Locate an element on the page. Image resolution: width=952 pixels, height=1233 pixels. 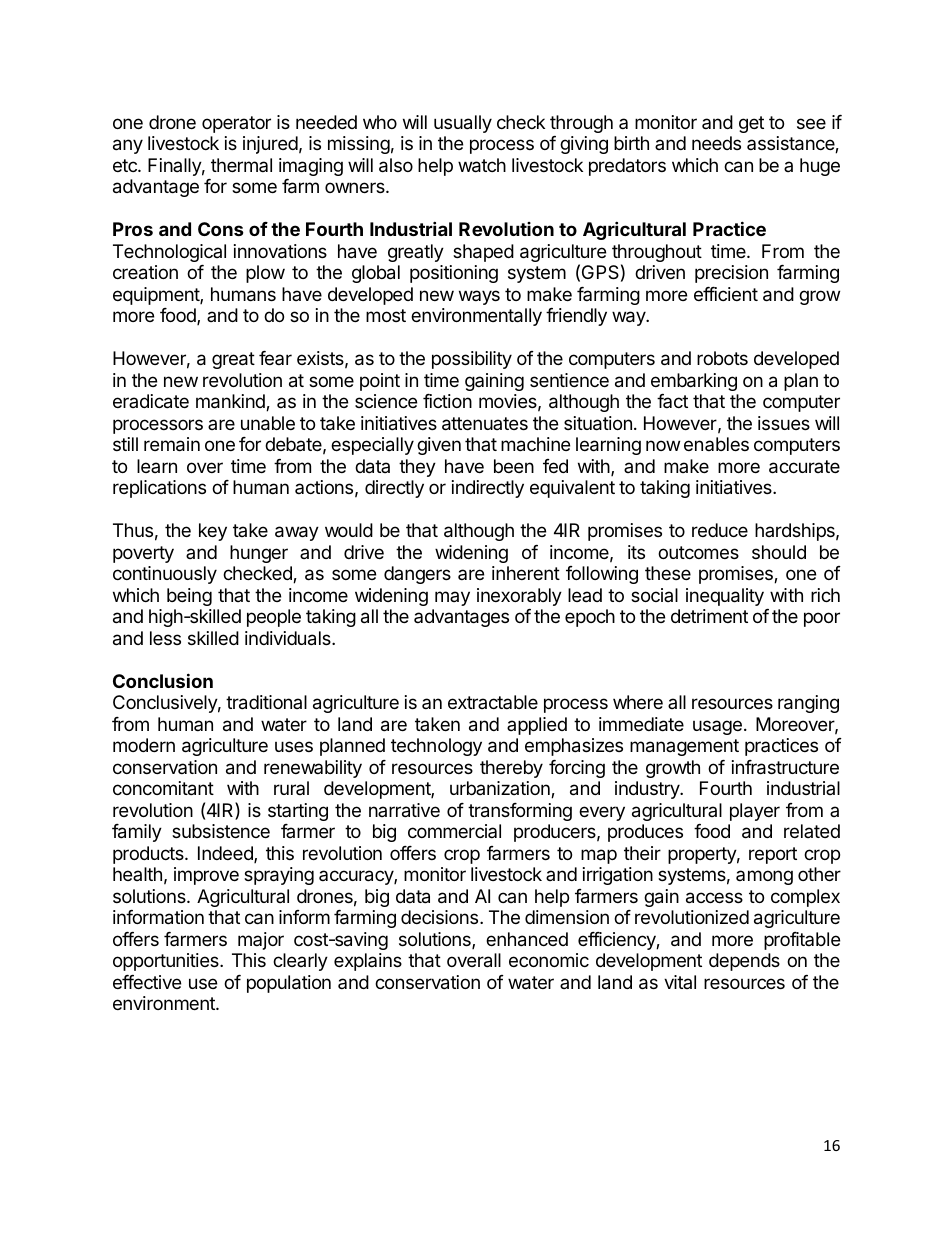
inherent is located at coordinates (526, 573).
